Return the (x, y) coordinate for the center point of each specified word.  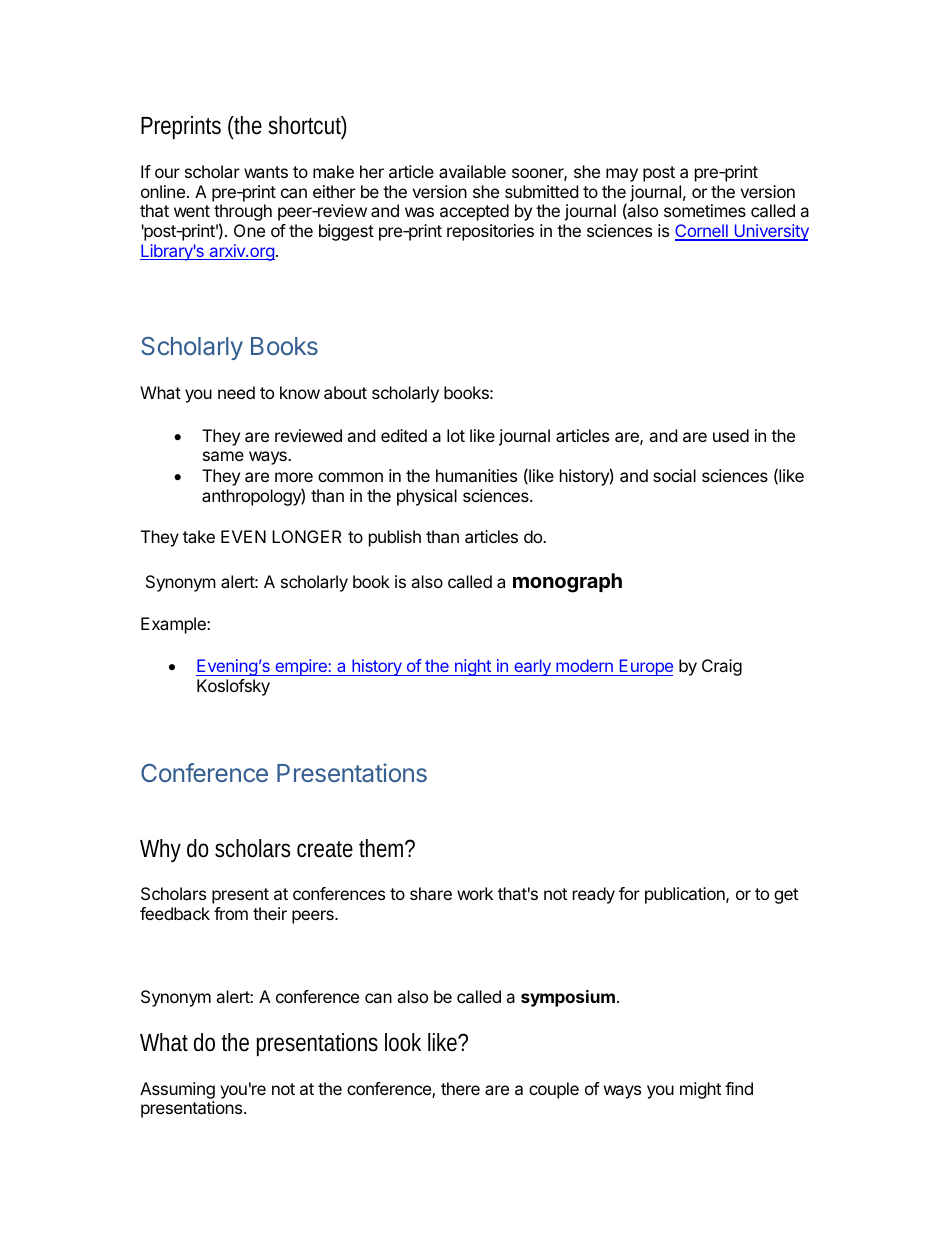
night (473, 667)
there (460, 1088)
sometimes (705, 210)
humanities (476, 475)
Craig (722, 667)
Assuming (177, 1090)
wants (266, 172)
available (472, 171)
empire (301, 667)
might (700, 1090)
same (223, 456)
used (731, 435)
